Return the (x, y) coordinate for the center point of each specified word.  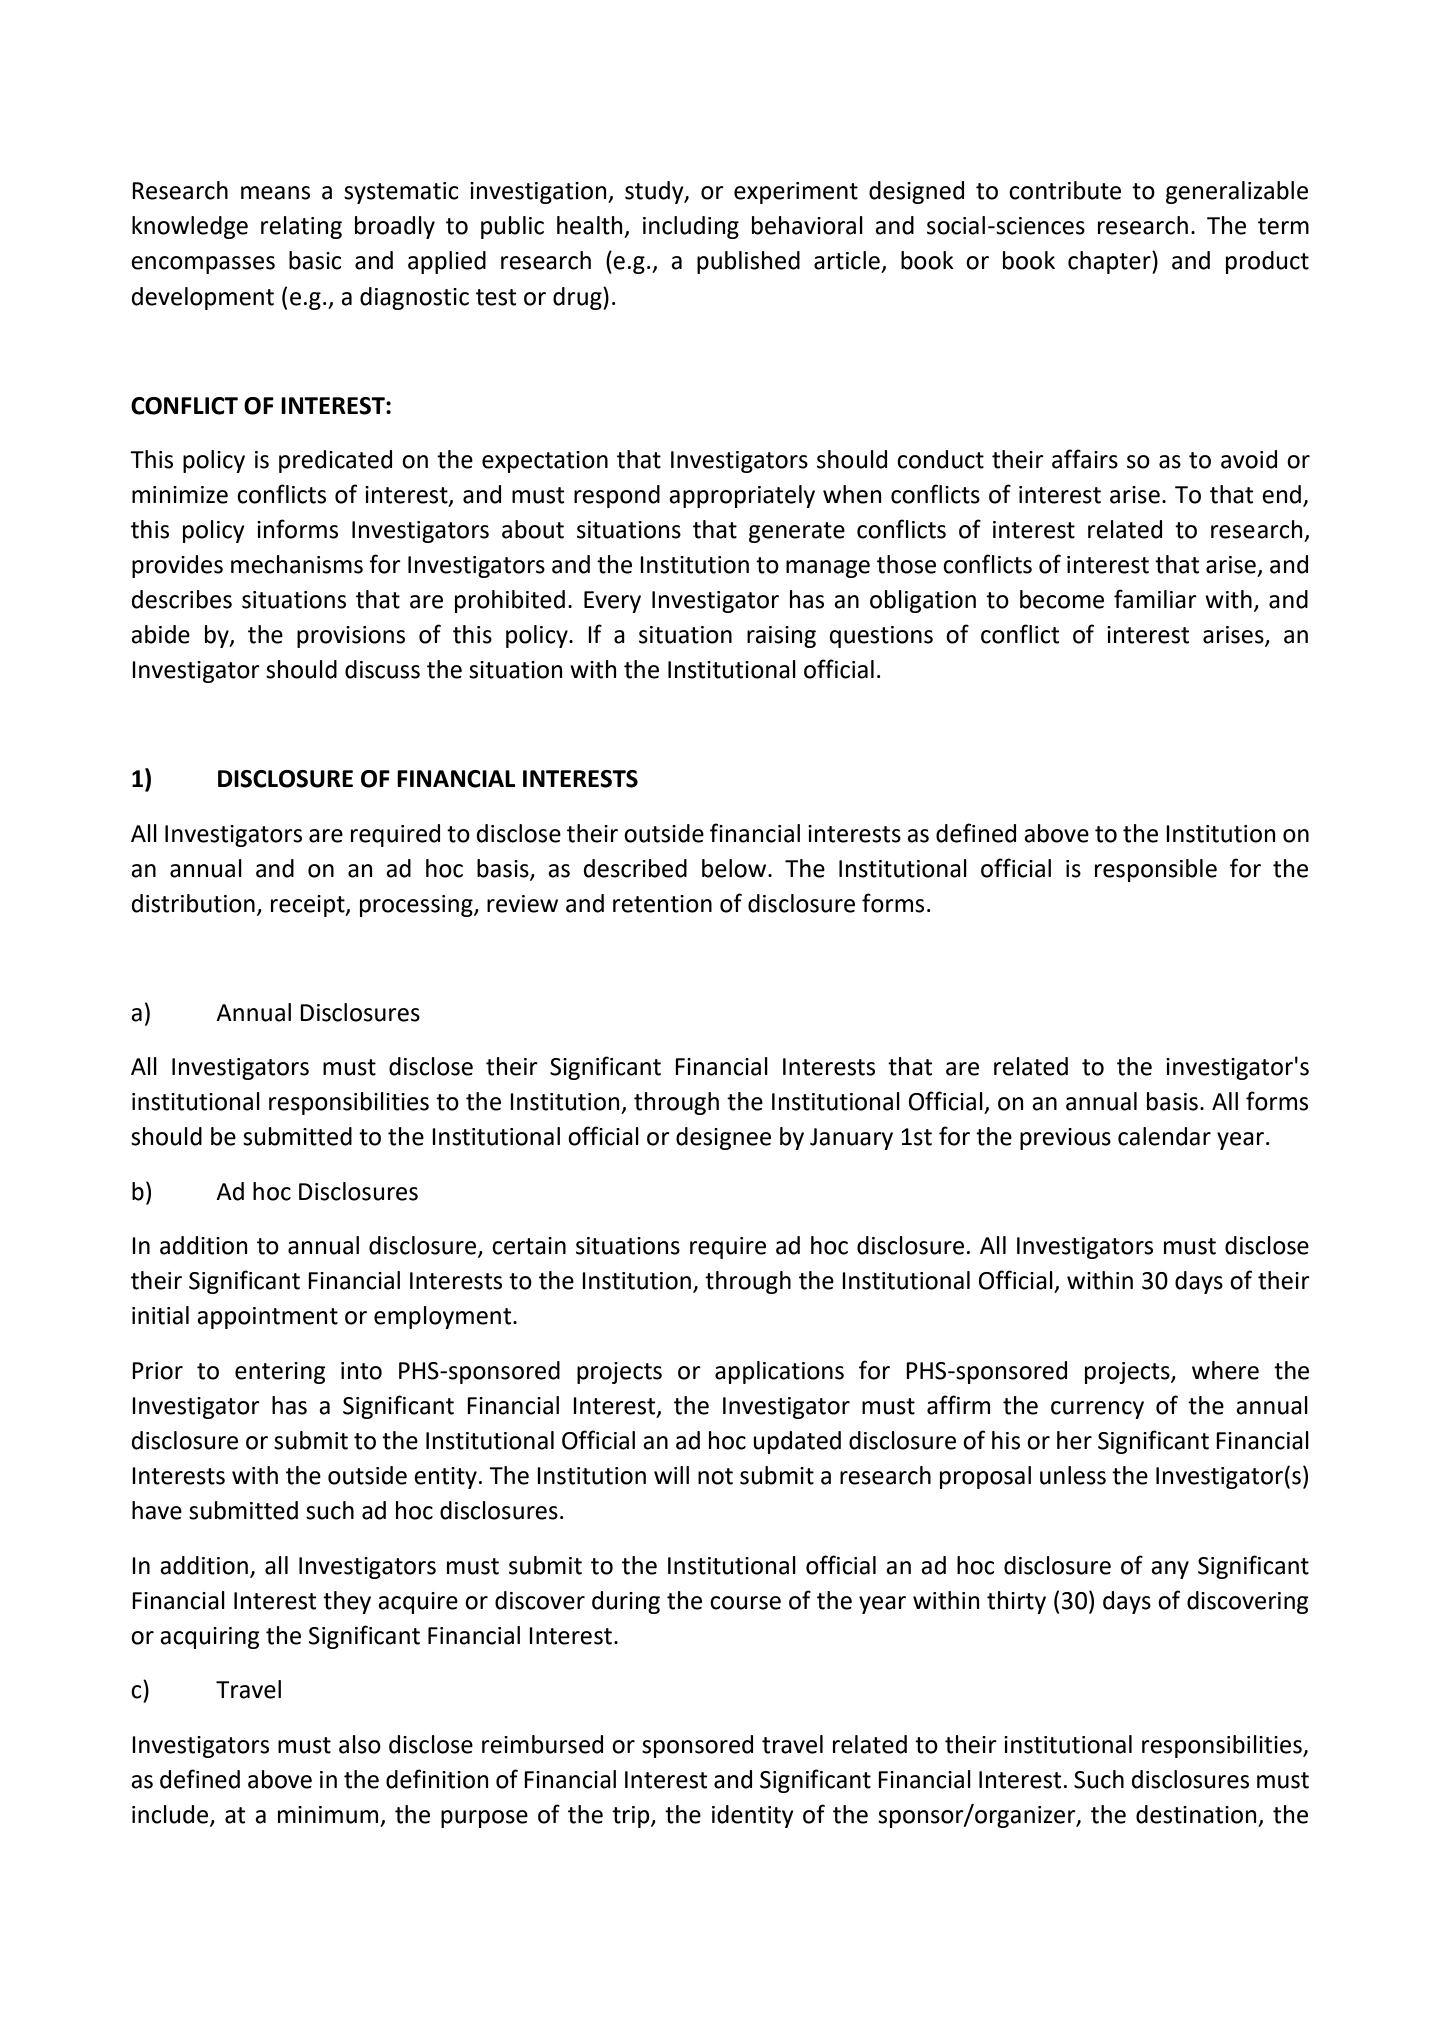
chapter (1110, 262)
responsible (1156, 870)
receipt (309, 906)
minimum (328, 1815)
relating (301, 227)
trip (632, 1817)
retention (662, 904)
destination (1196, 1814)
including (691, 227)
